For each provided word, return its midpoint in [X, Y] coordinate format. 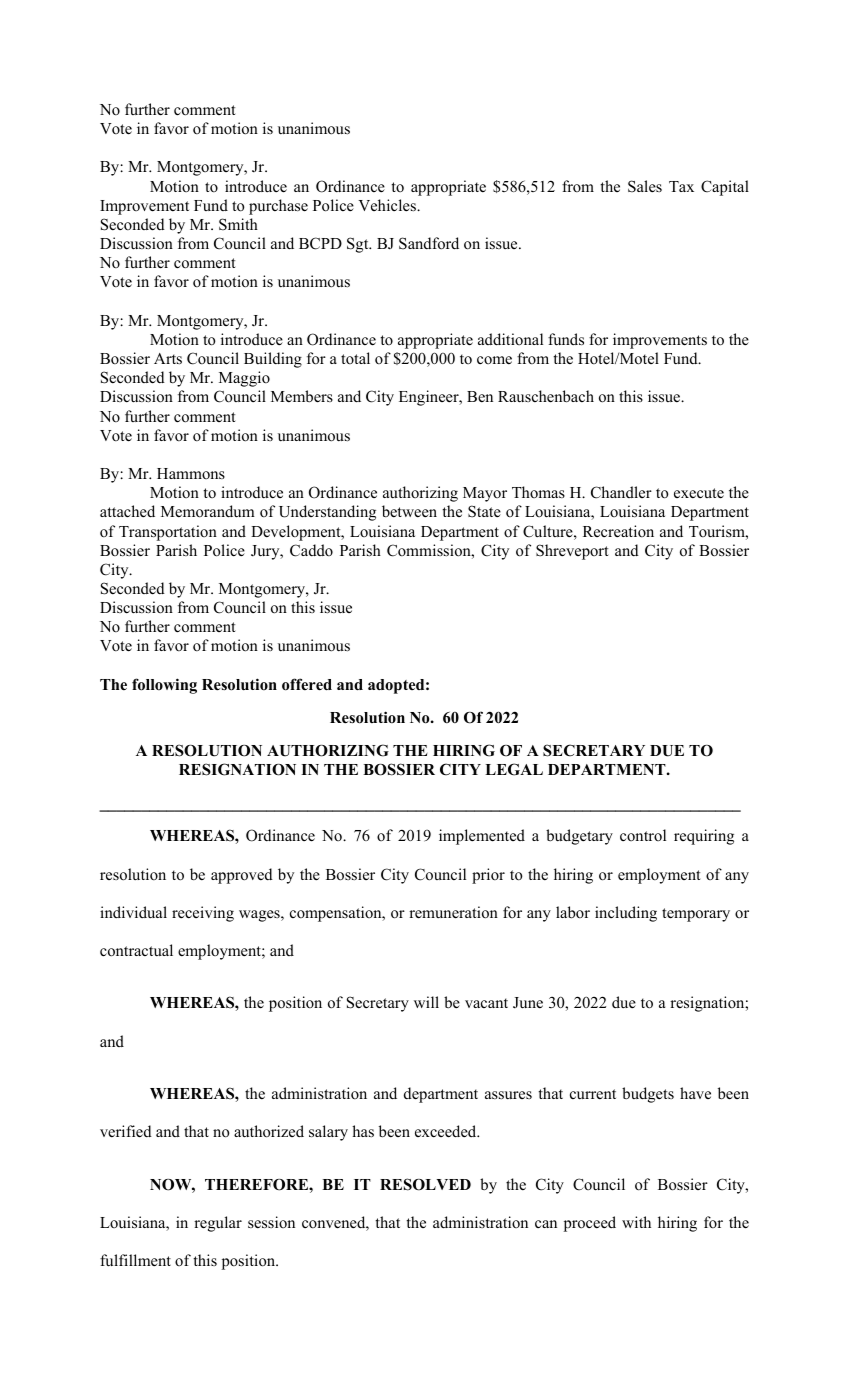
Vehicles [388, 205]
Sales [645, 186]
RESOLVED [425, 1184]
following [164, 686]
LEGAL [514, 769]
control [643, 835]
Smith [238, 224]
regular [218, 1224]
